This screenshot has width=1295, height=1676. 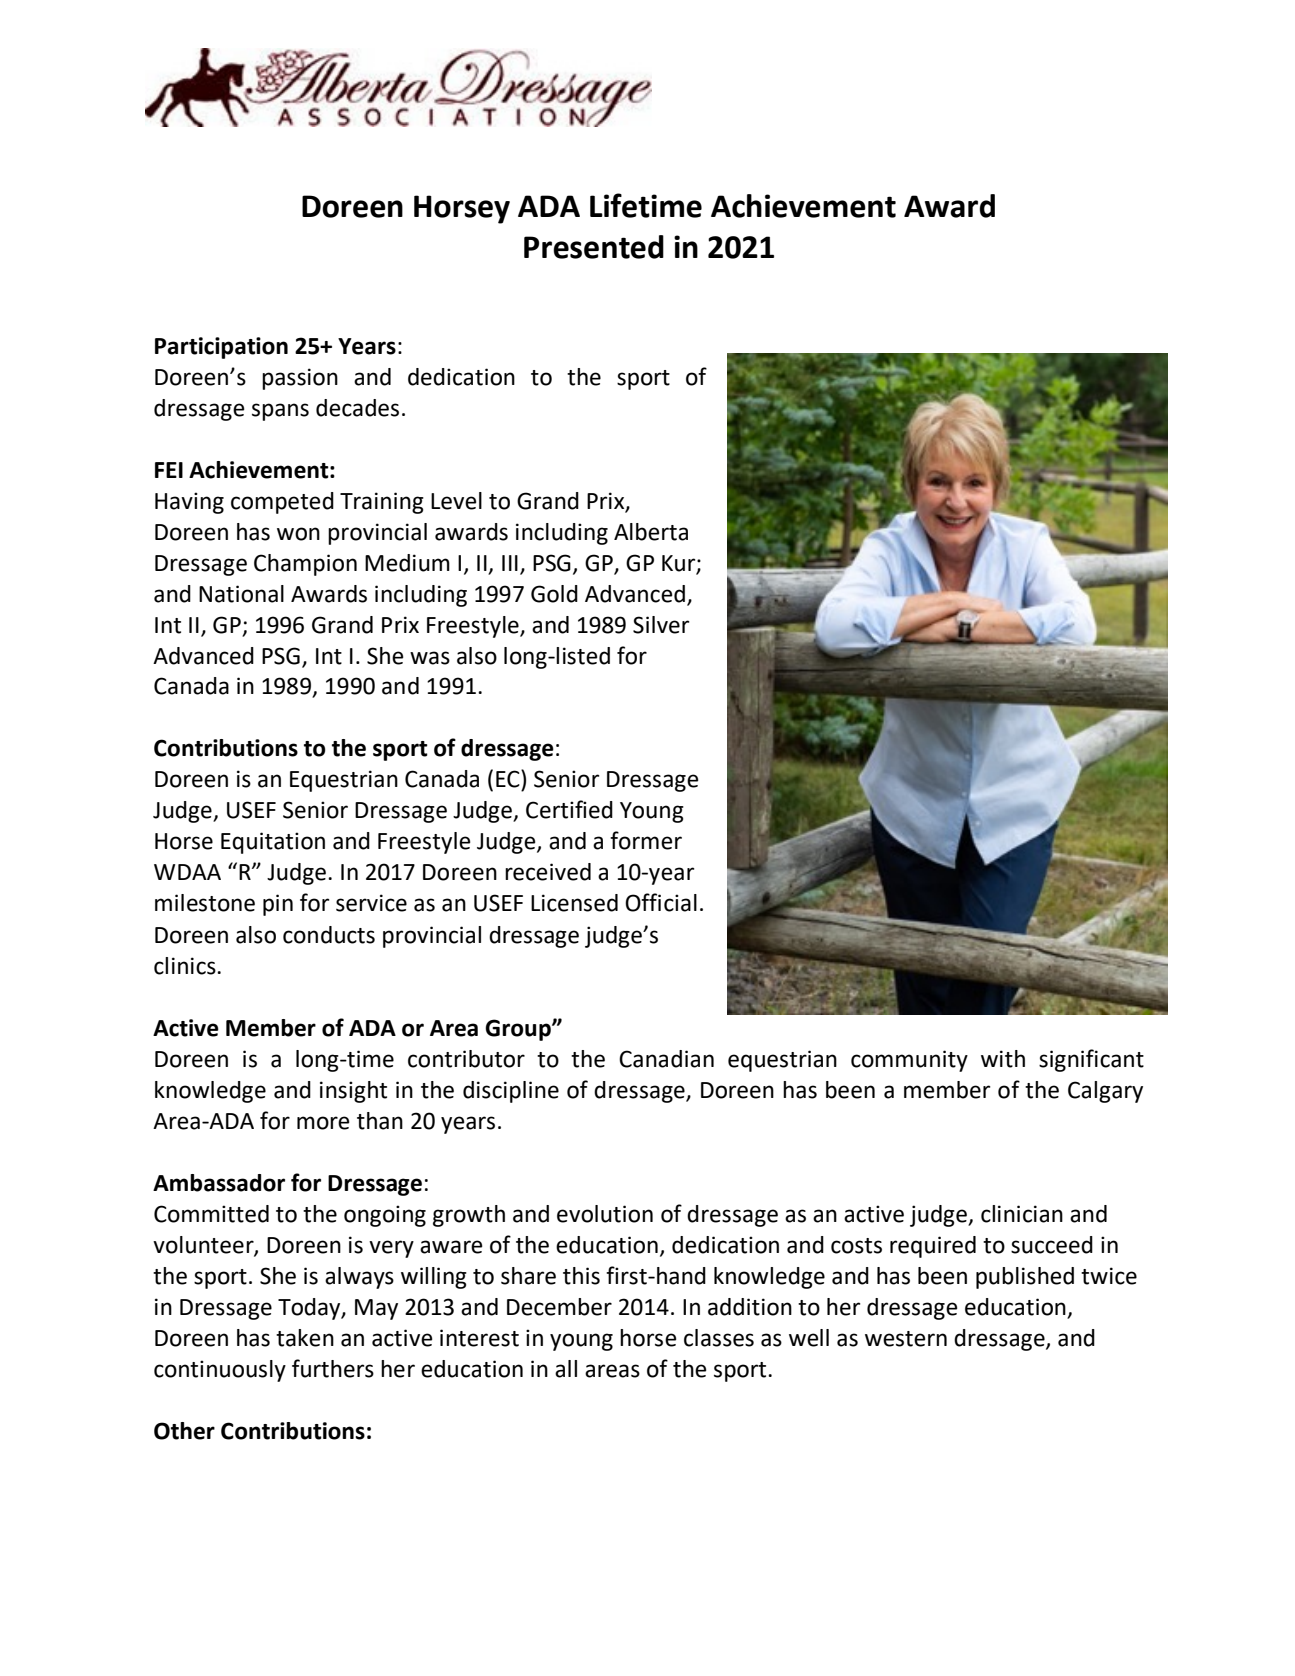 I want to click on all, so click(x=566, y=1369).
